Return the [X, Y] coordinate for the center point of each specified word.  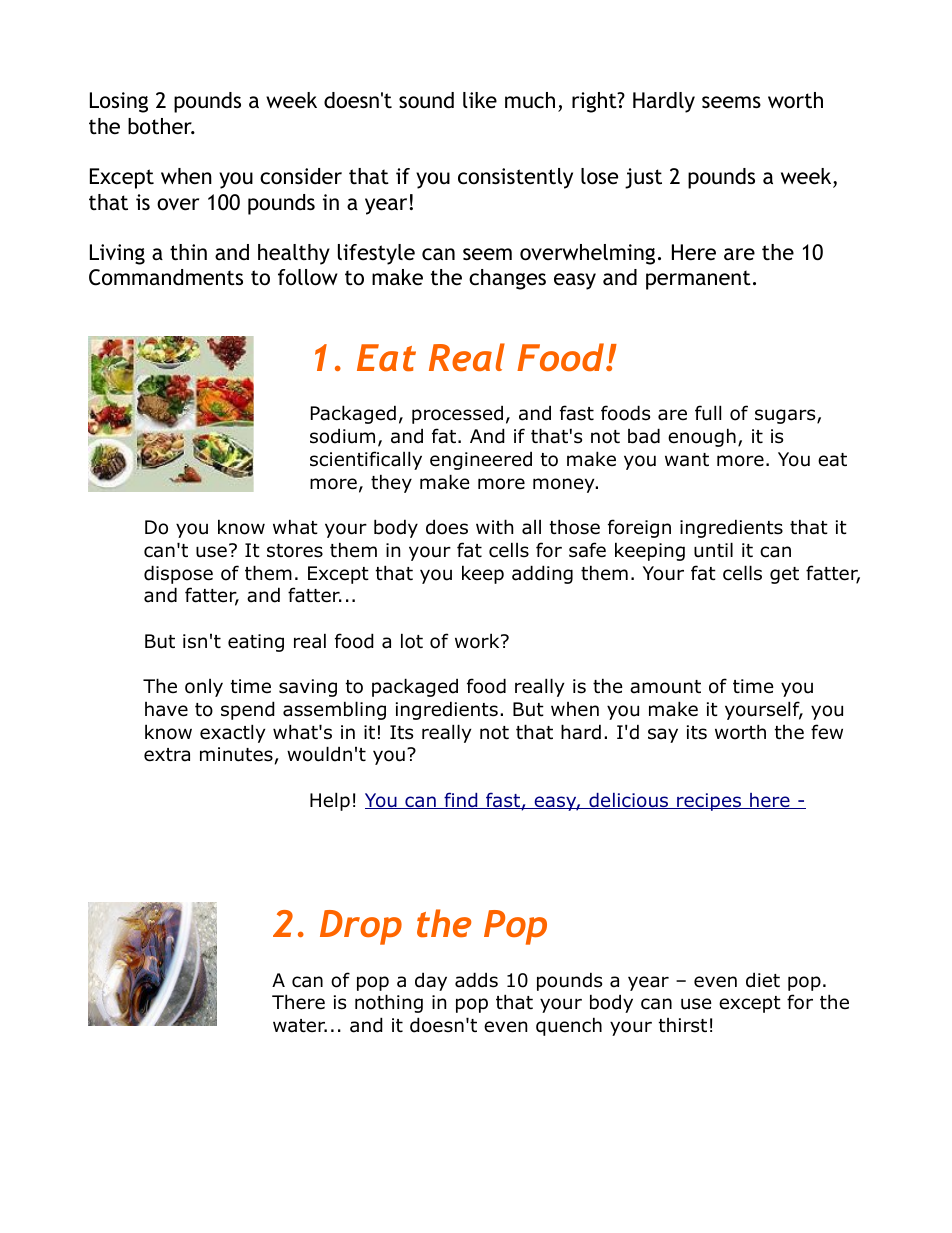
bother [161, 126]
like [480, 100]
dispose [178, 574]
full [708, 413]
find [461, 800]
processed [457, 414]
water [300, 1026]
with [494, 526]
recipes [709, 802]
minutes [236, 754]
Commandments [166, 277]
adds [476, 980]
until [713, 550]
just [643, 178]
